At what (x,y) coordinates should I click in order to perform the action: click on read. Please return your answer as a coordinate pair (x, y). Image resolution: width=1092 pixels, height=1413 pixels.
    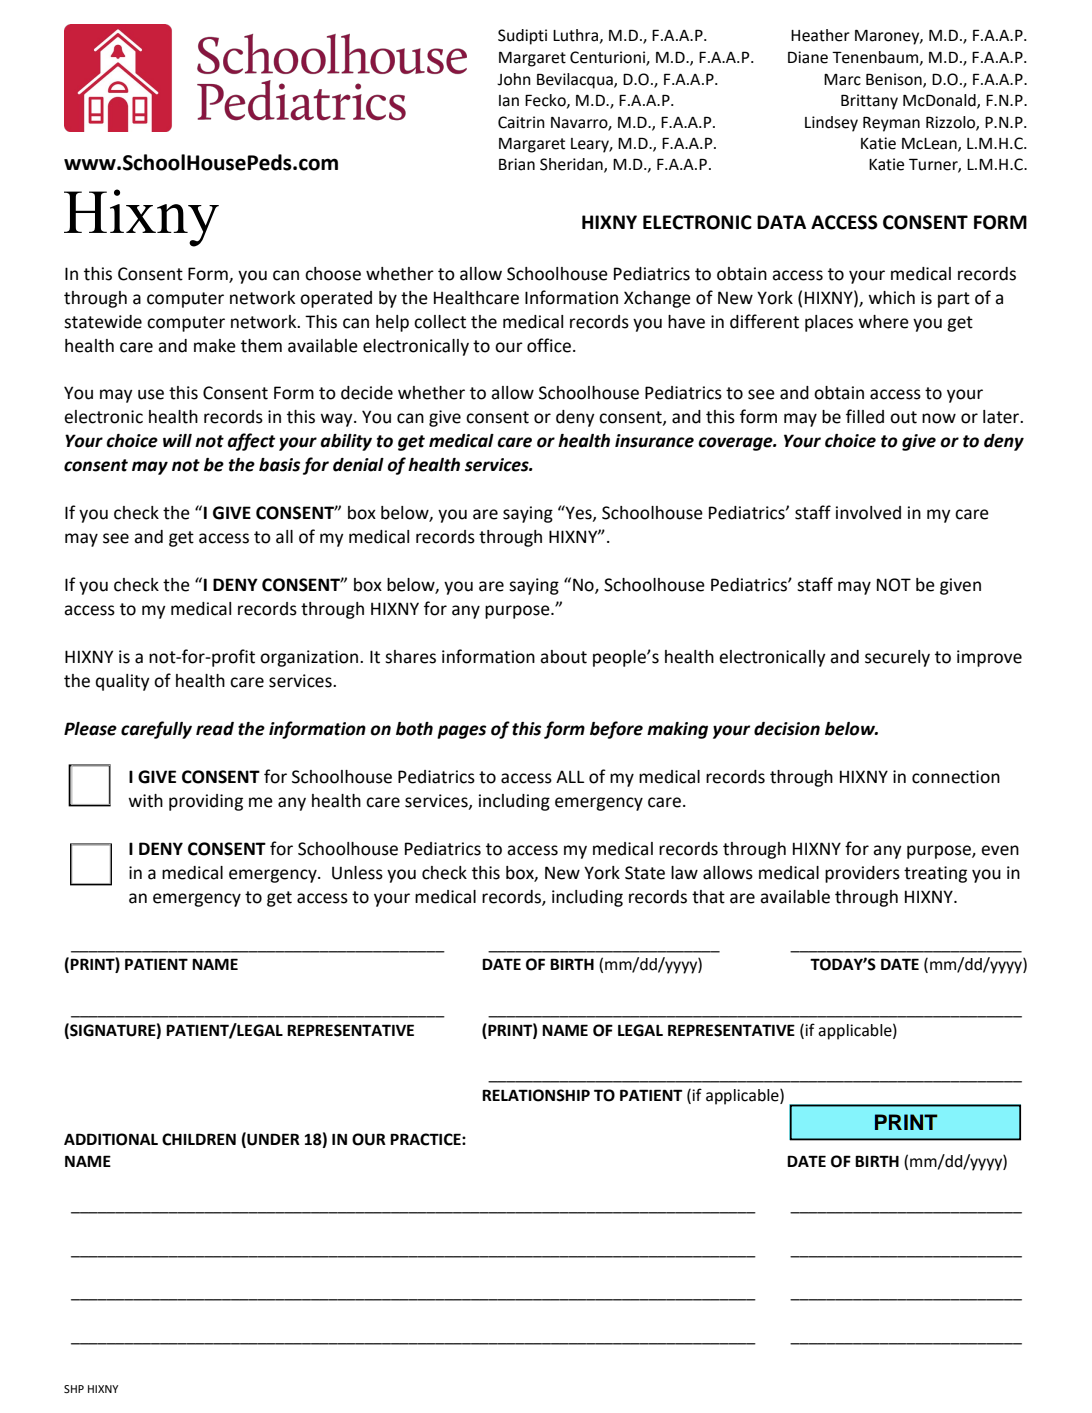
    Looking at the image, I should click on (215, 729).
